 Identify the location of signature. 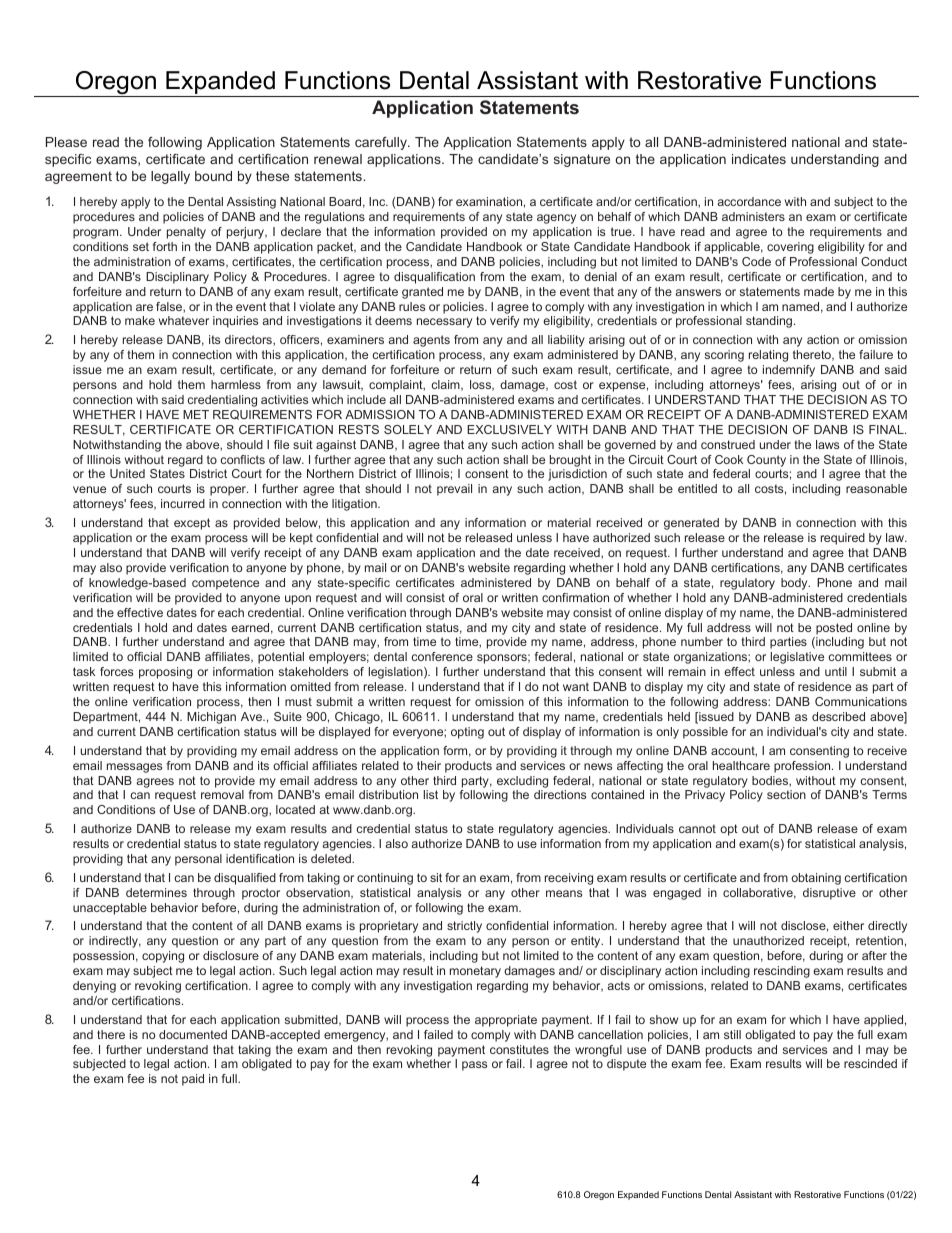
(582, 160).
